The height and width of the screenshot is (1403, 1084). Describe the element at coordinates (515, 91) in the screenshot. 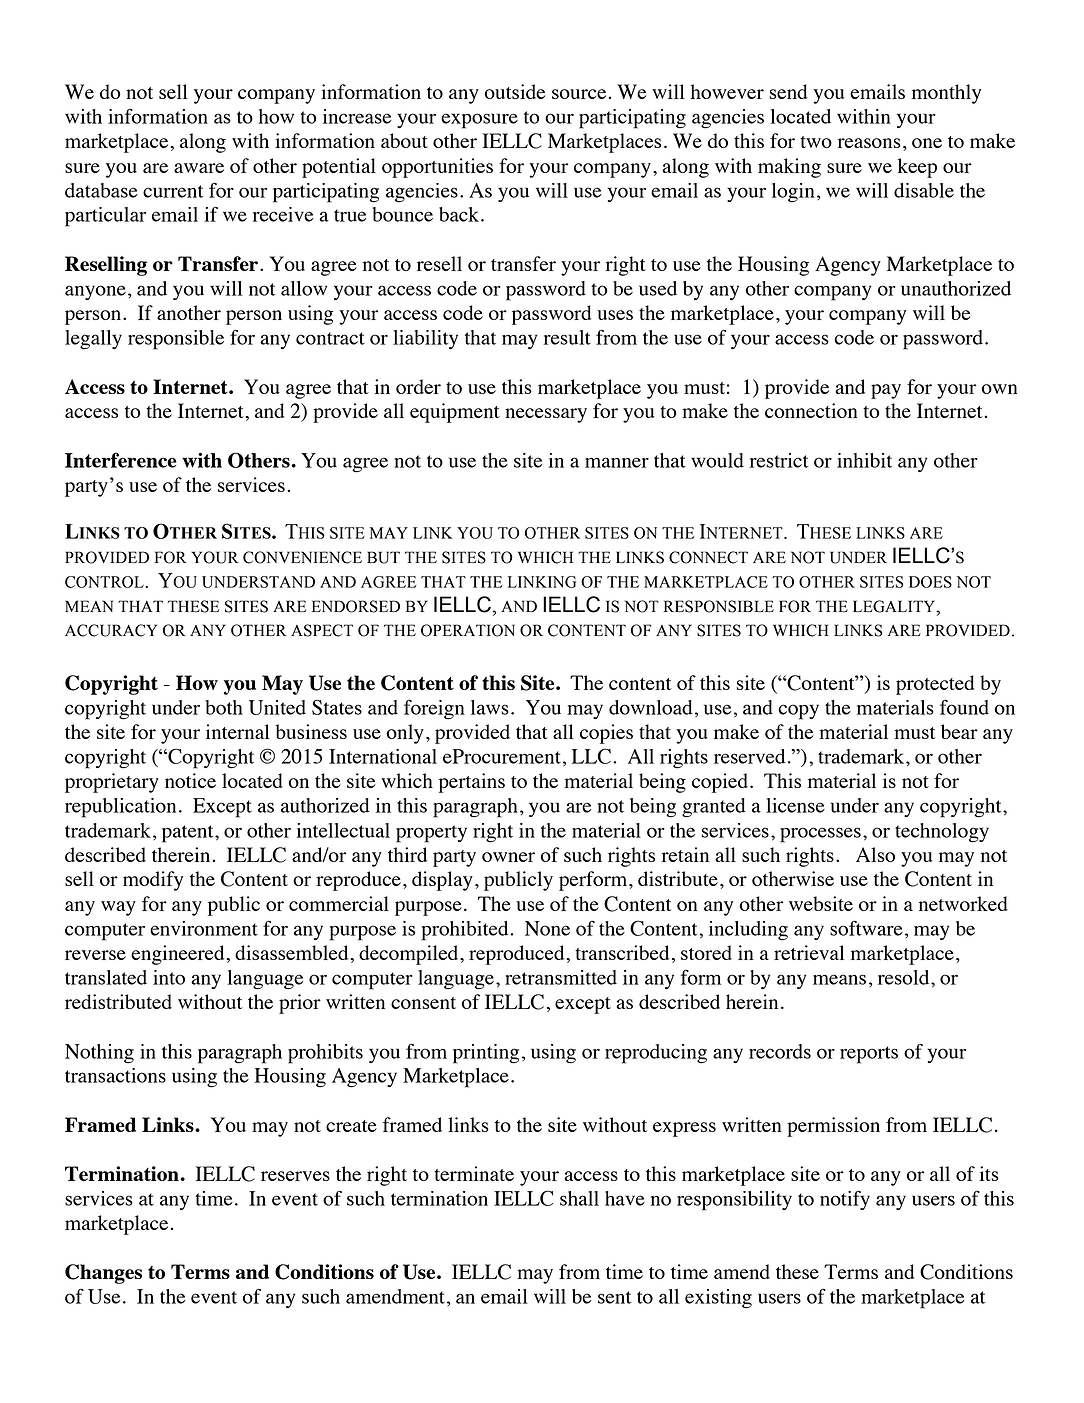

I see `outside` at that location.
